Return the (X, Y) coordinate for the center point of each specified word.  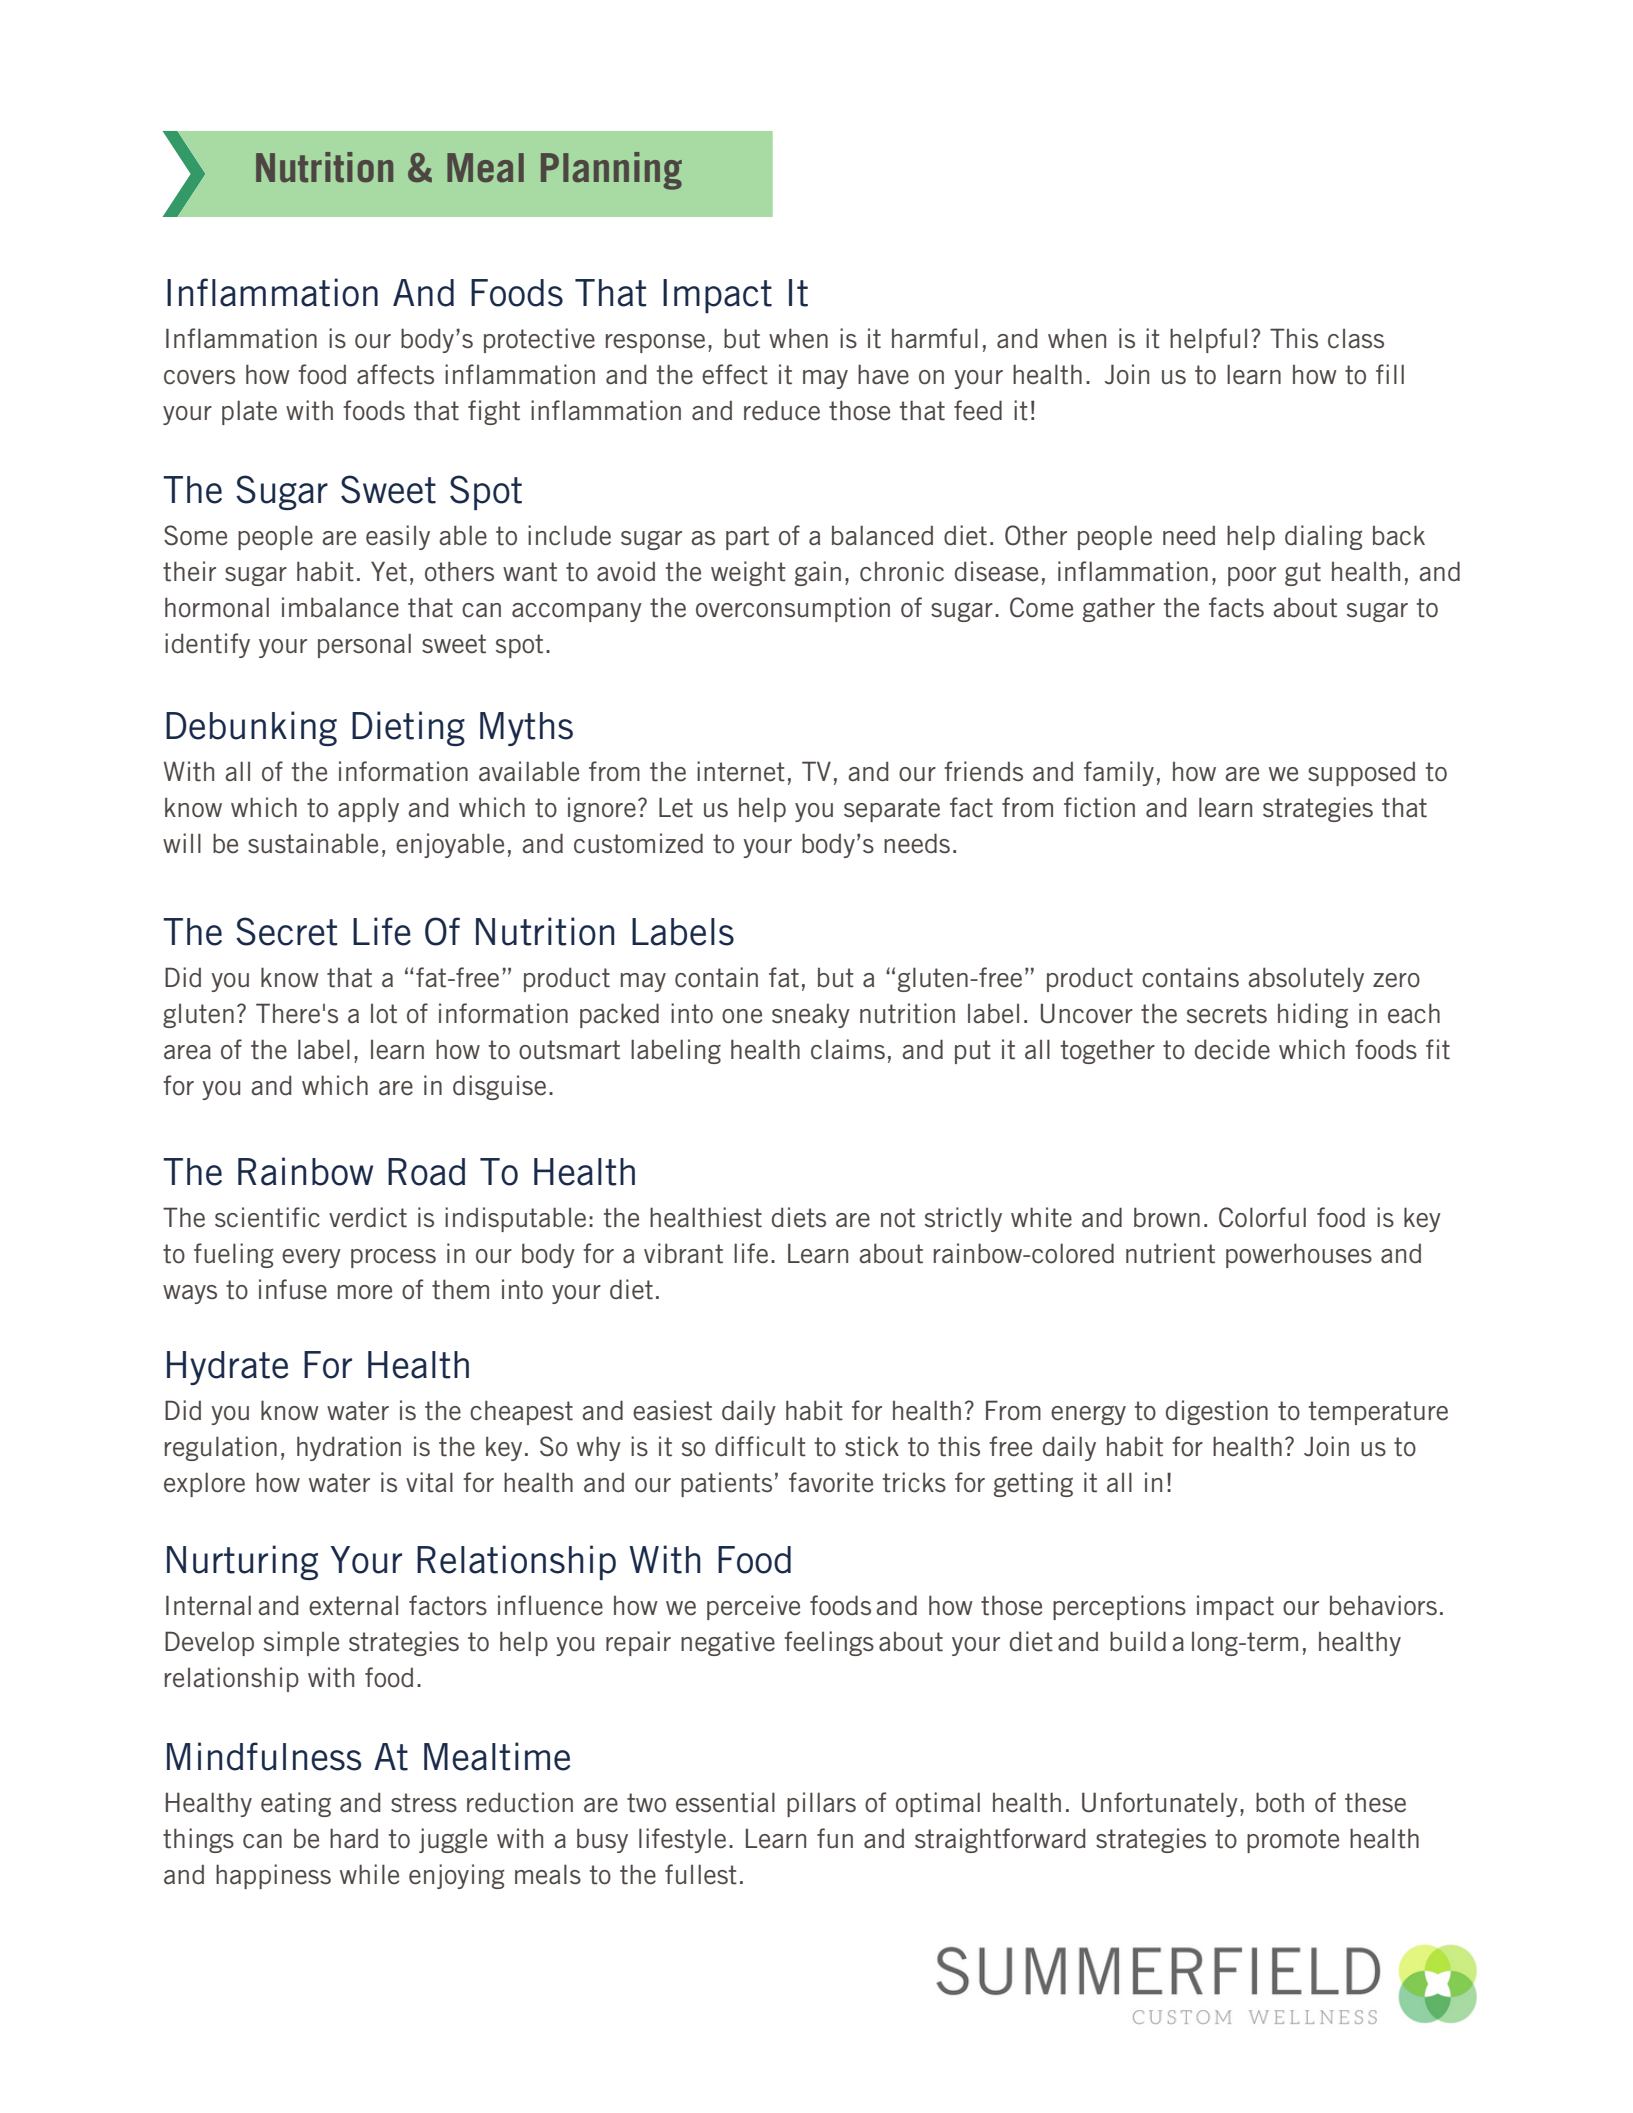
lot (384, 1014)
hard (354, 1838)
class (1356, 339)
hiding (1313, 1015)
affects (395, 374)
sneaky (811, 1015)
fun (835, 1838)
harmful (935, 338)
